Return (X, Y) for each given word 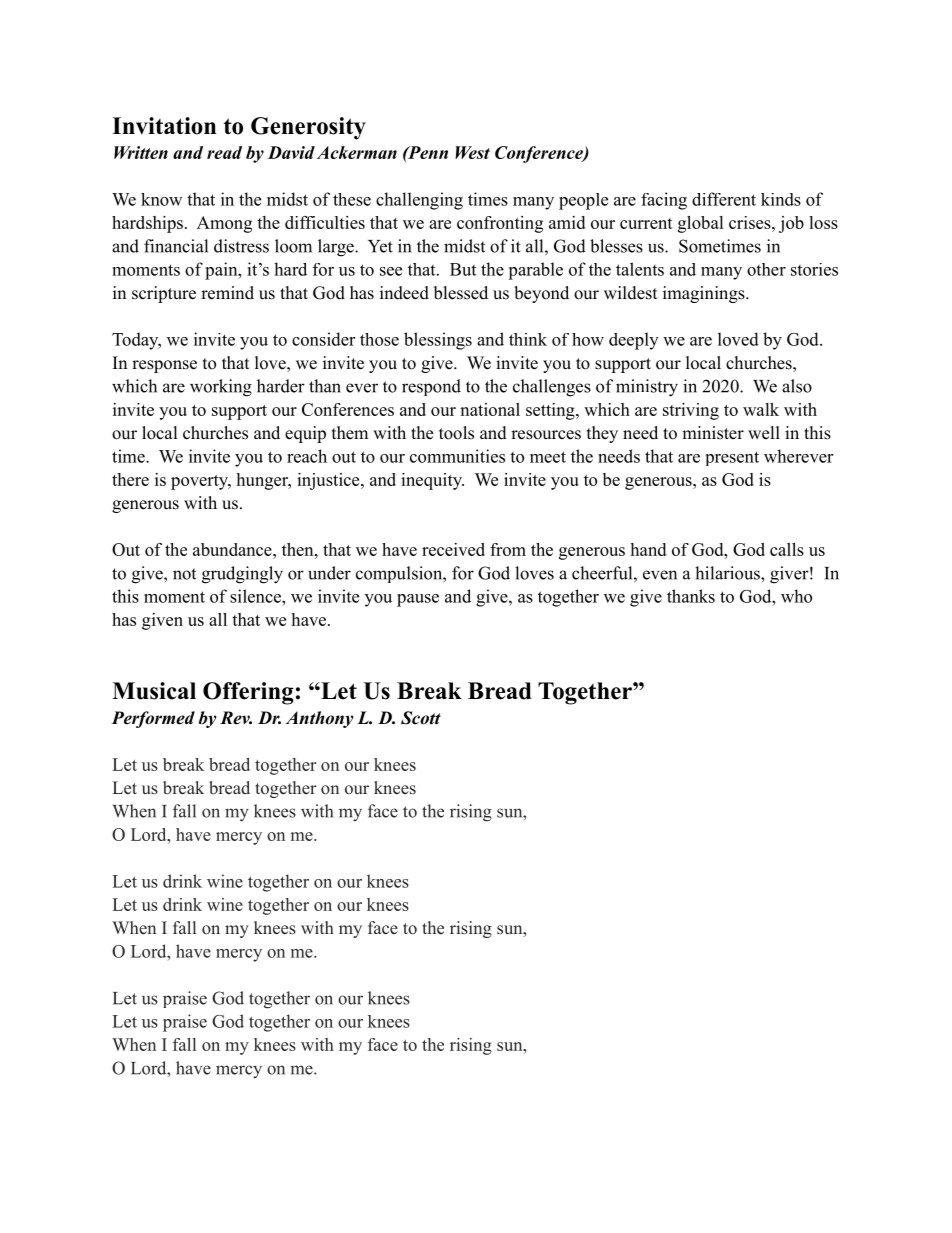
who (796, 596)
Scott (421, 718)
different (724, 199)
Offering (248, 693)
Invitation (164, 126)
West (472, 152)
